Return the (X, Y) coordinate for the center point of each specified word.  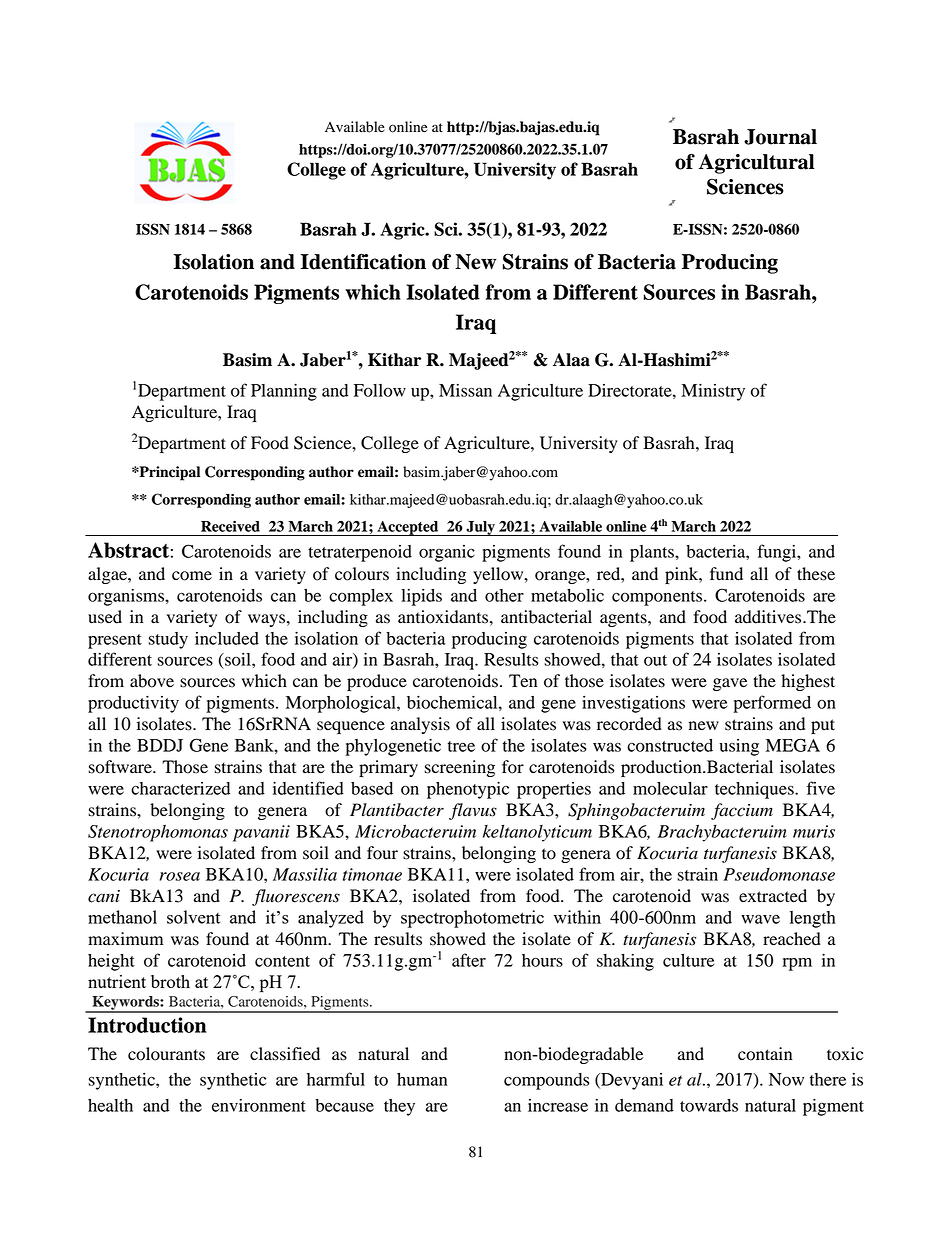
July (480, 528)
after (469, 960)
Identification (363, 261)
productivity (133, 704)
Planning (284, 392)
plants (653, 553)
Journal (780, 137)
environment (259, 1105)
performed (772, 704)
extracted (773, 896)
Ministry (713, 392)
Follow (380, 390)
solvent (193, 917)
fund (726, 574)
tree (461, 746)
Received (230, 526)
